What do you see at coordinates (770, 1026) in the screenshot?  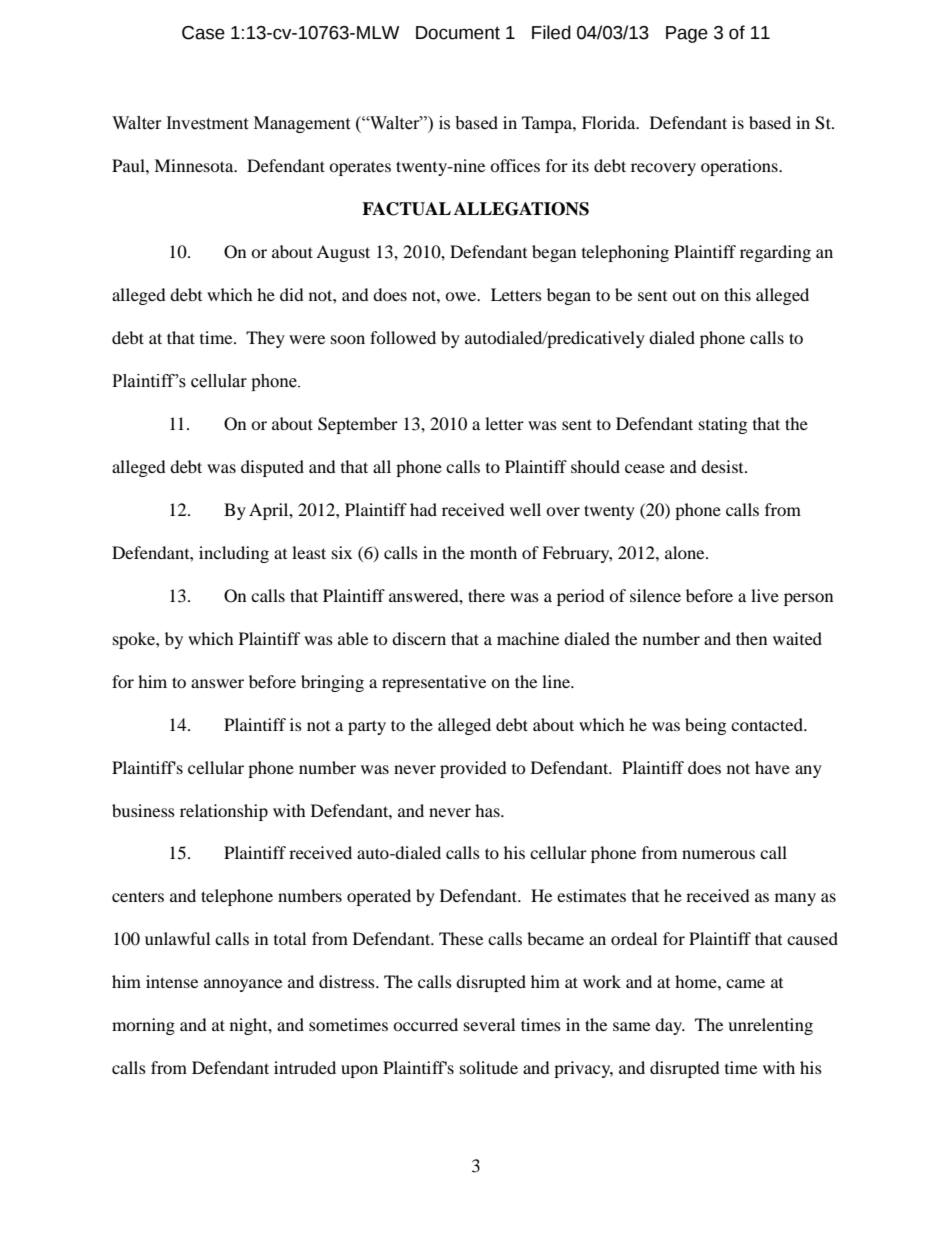 I see `unrelenting` at bounding box center [770, 1026].
